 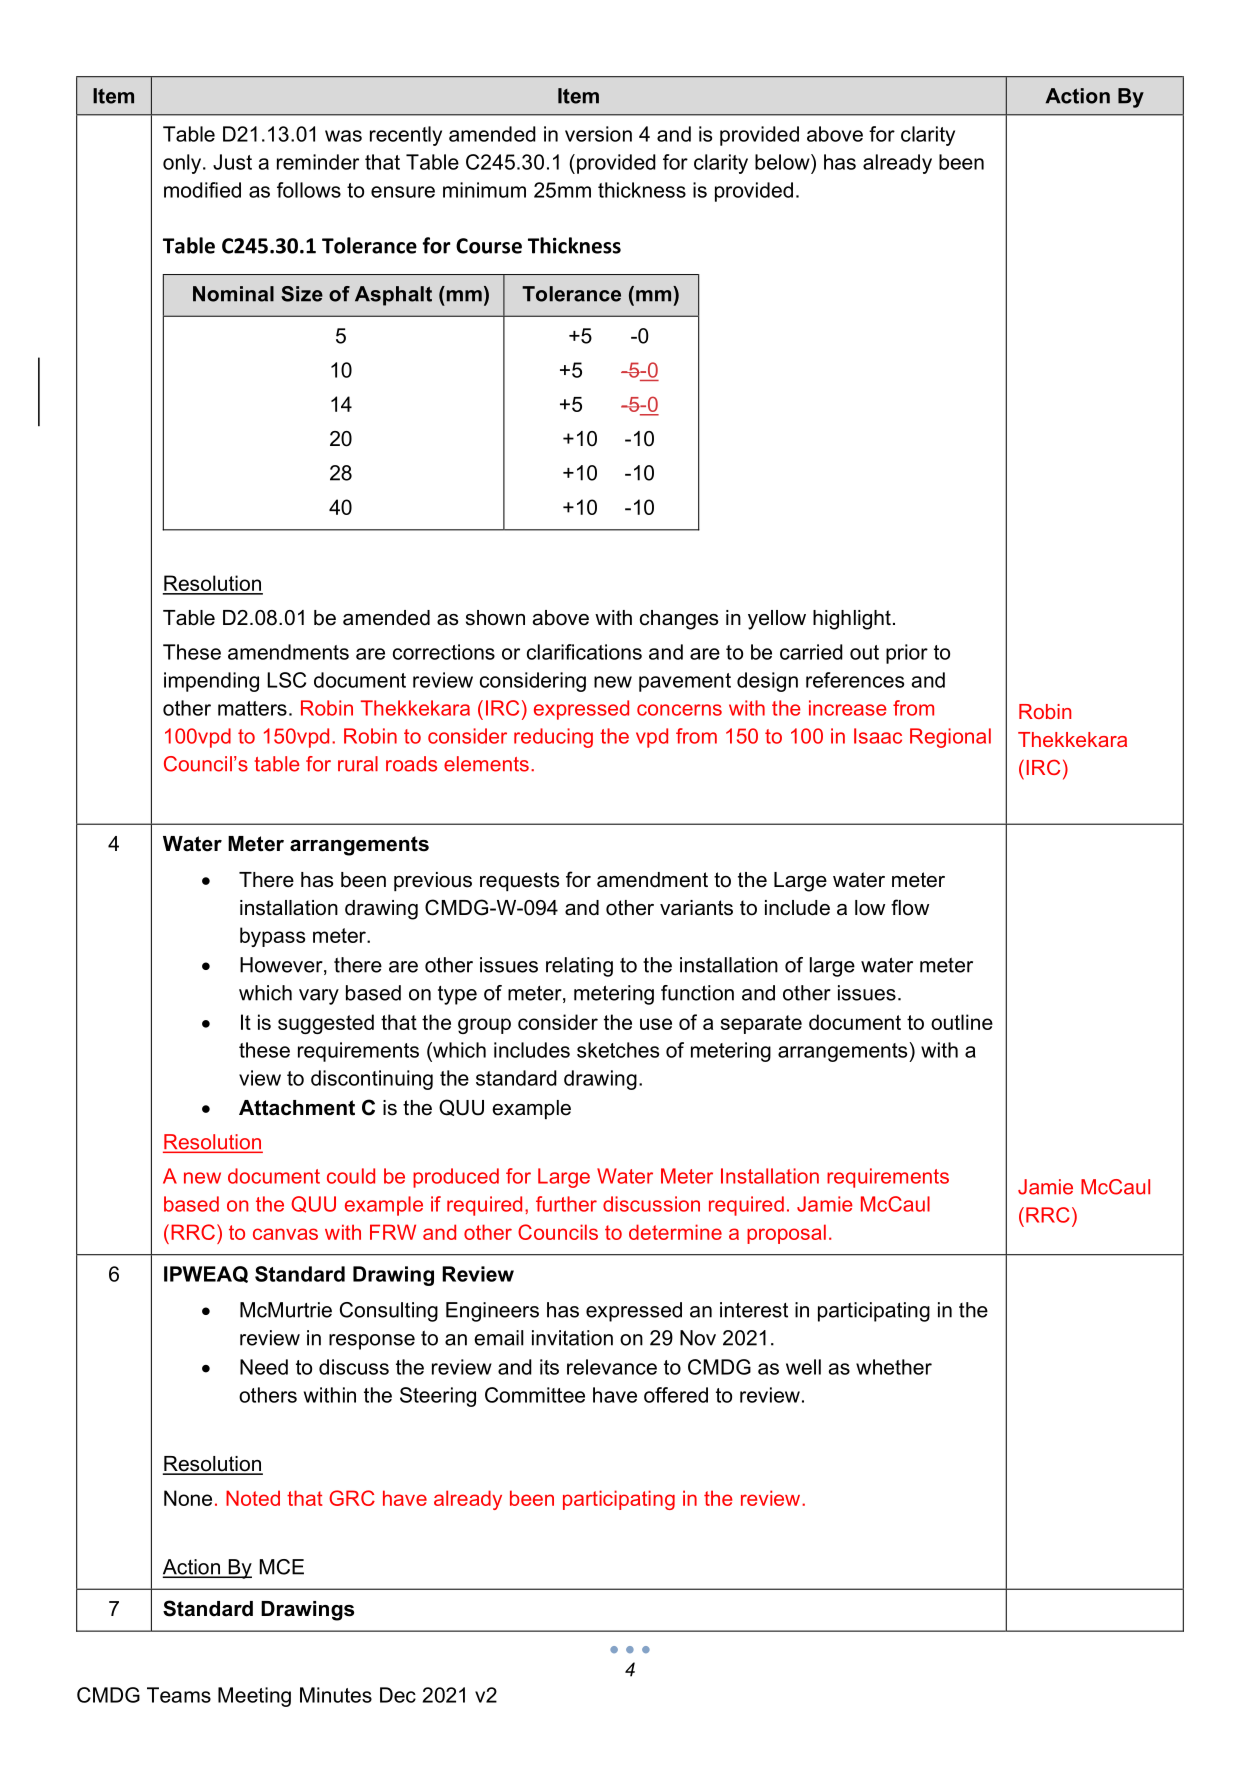 I want to click on version, so click(x=598, y=134).
